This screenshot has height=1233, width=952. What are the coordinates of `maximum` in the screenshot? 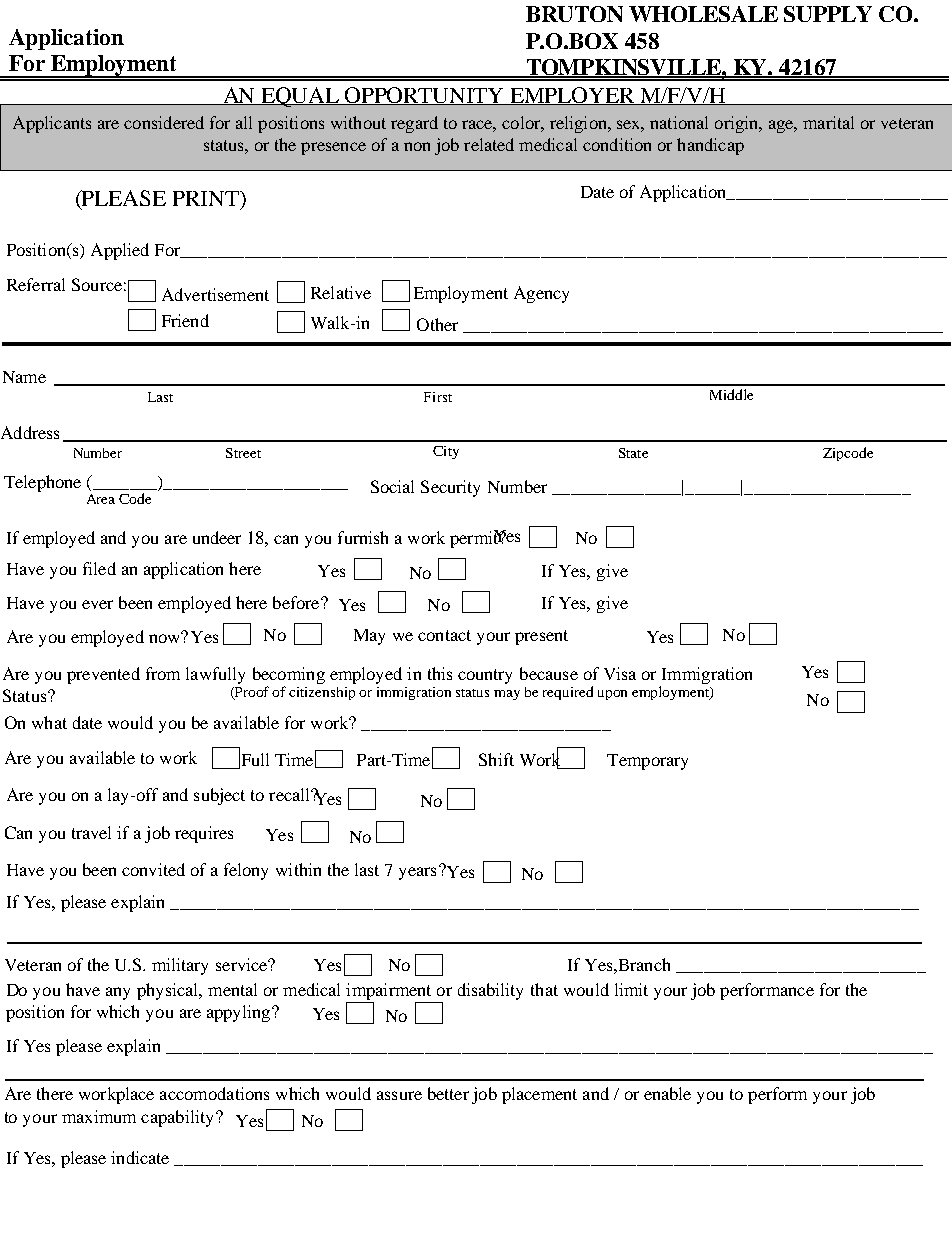 It's located at (99, 1116).
